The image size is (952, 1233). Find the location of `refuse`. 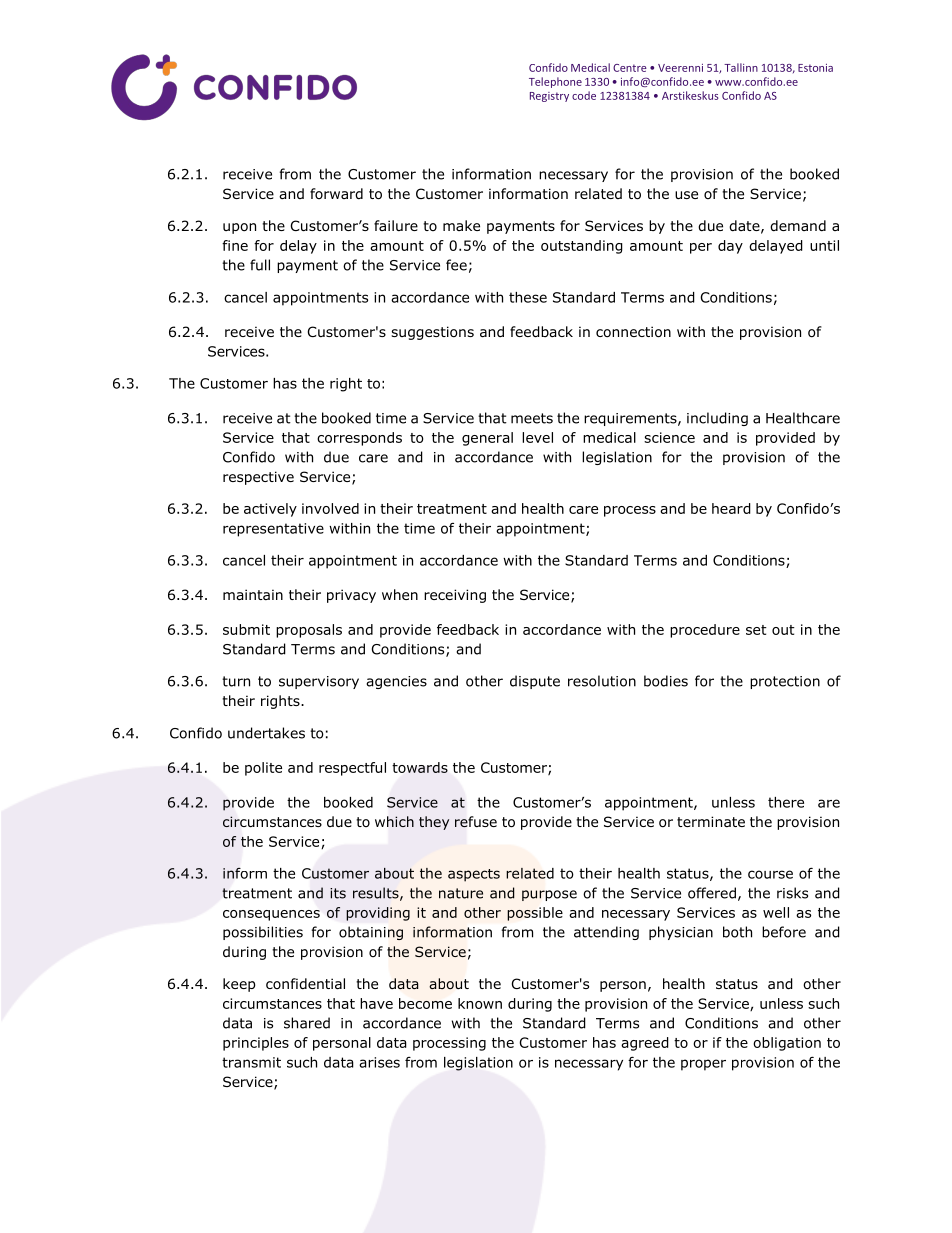

refuse is located at coordinates (476, 822).
